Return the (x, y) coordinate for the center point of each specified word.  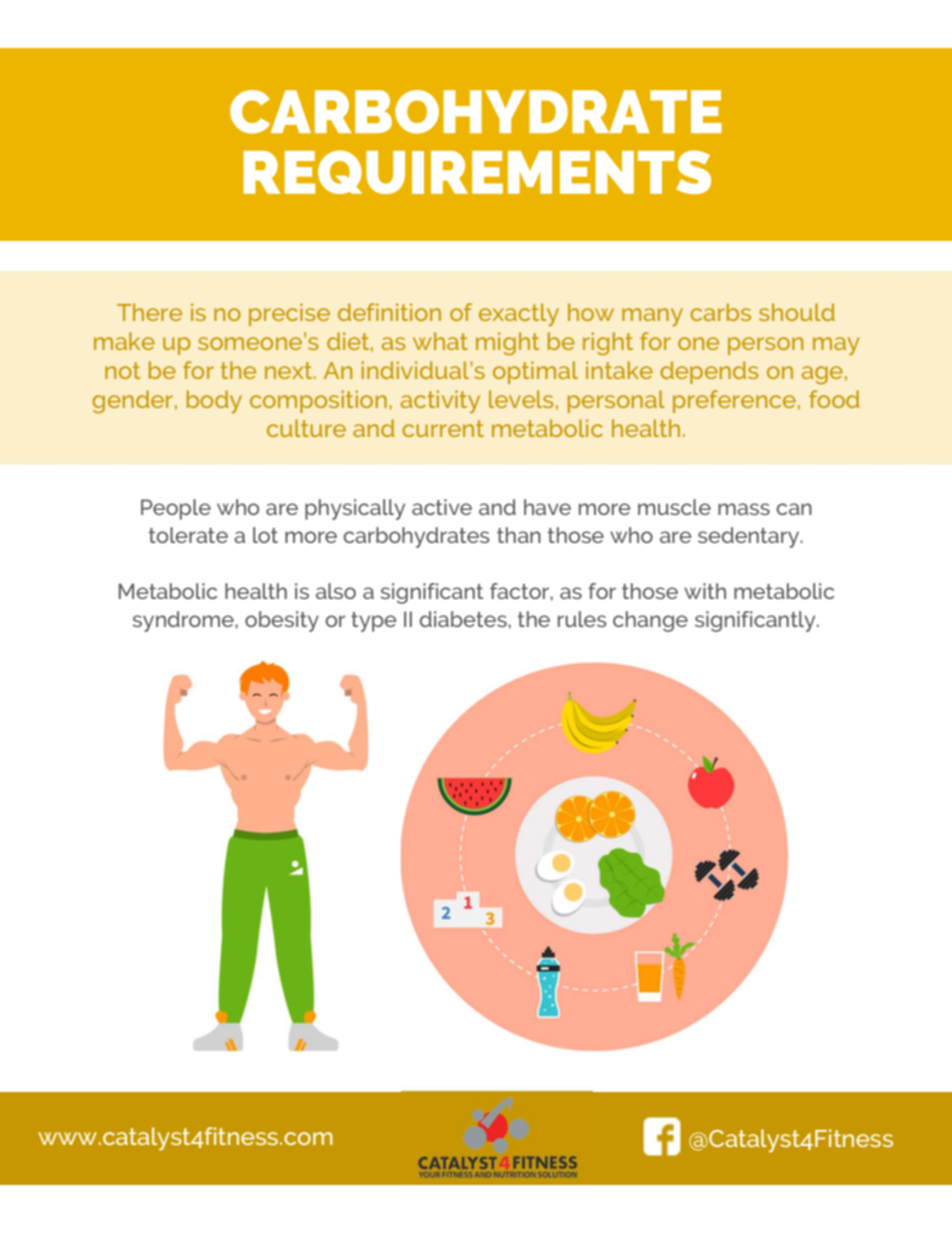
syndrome (184, 621)
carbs (720, 312)
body (214, 402)
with (705, 591)
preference (734, 401)
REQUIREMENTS (477, 172)
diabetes (464, 619)
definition (389, 312)
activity (440, 401)
